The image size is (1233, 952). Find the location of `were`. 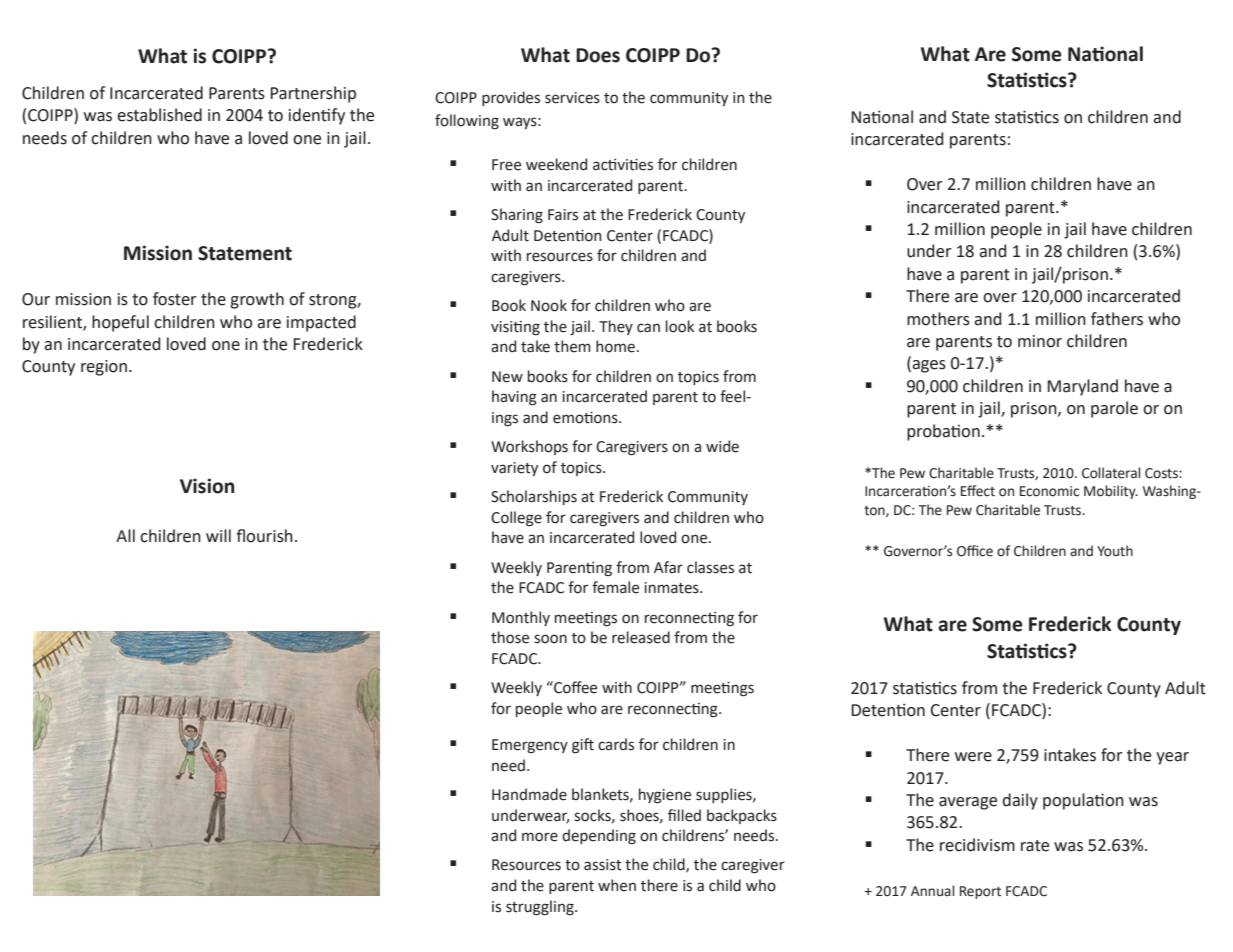

were is located at coordinates (973, 757).
